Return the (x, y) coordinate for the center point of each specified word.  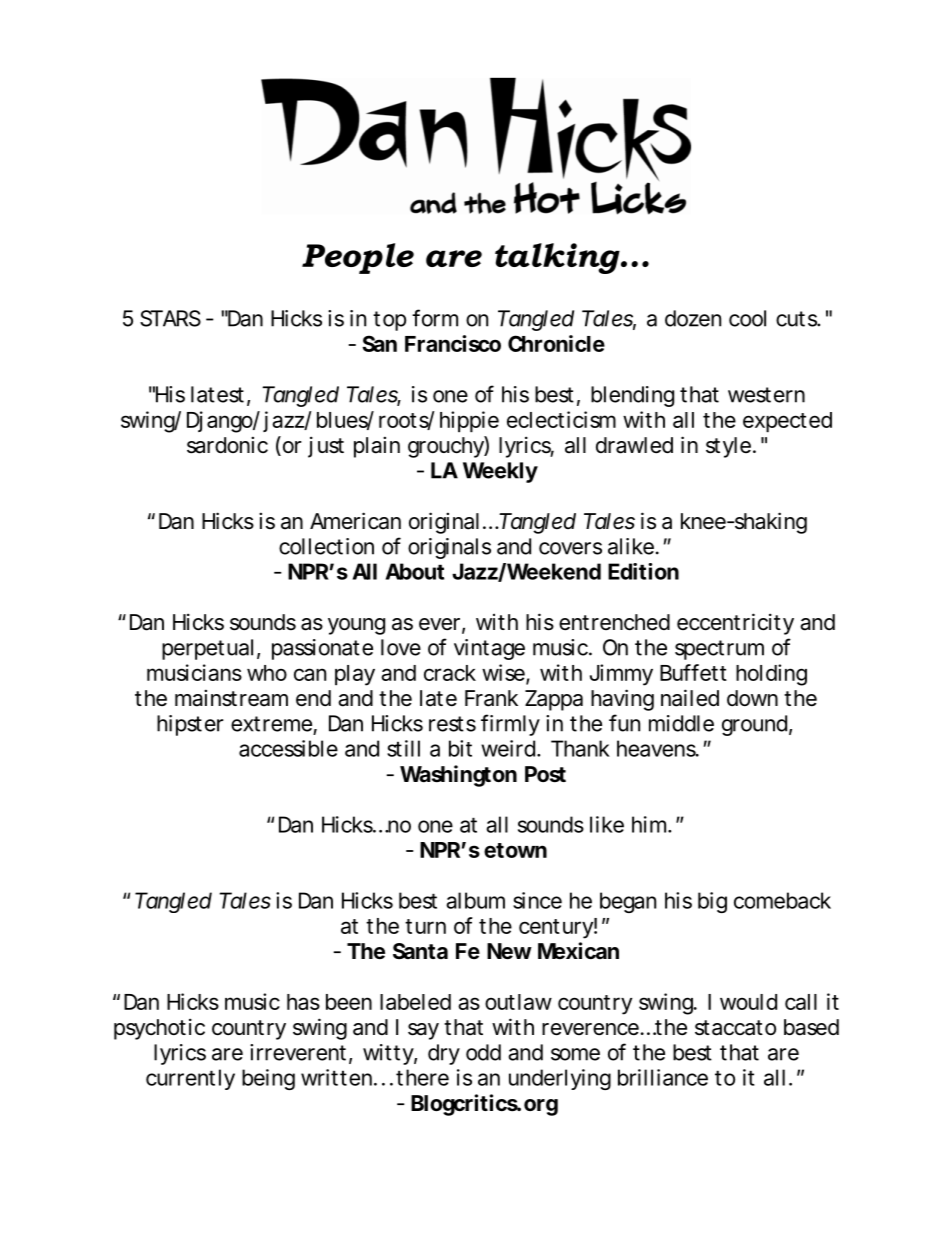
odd (483, 1052)
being (268, 1079)
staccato (735, 1028)
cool (747, 318)
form (435, 318)
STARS (170, 318)
